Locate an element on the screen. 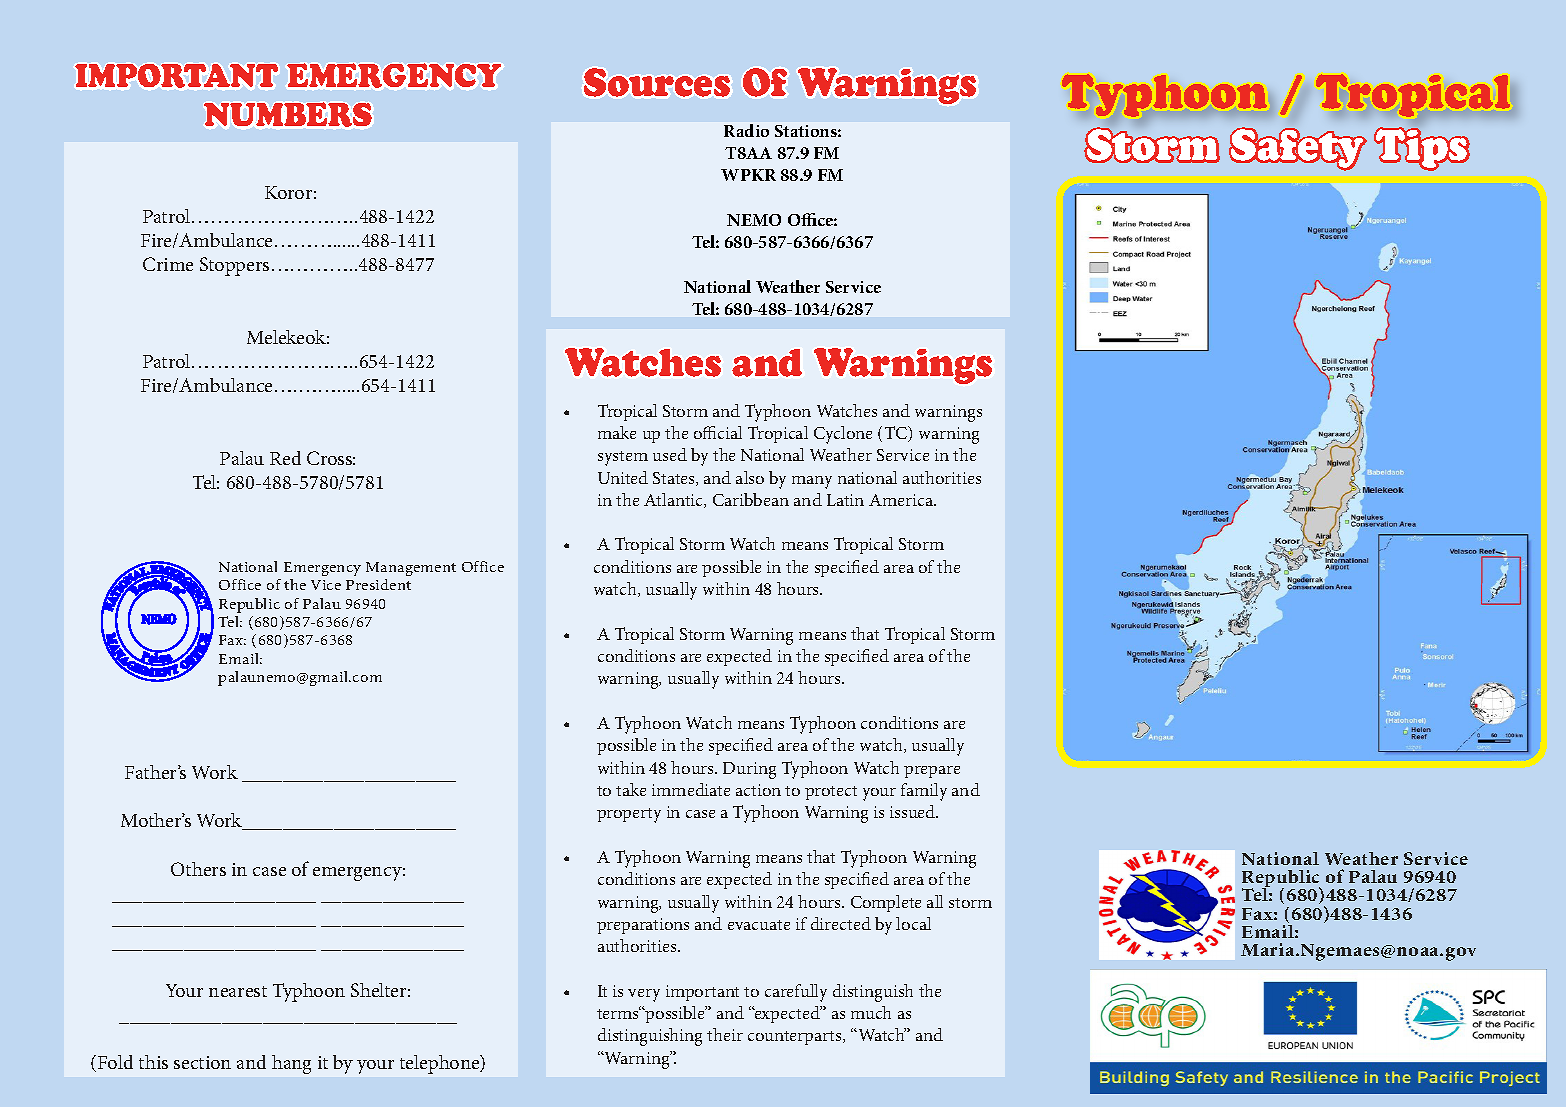  During is located at coordinates (749, 770).
